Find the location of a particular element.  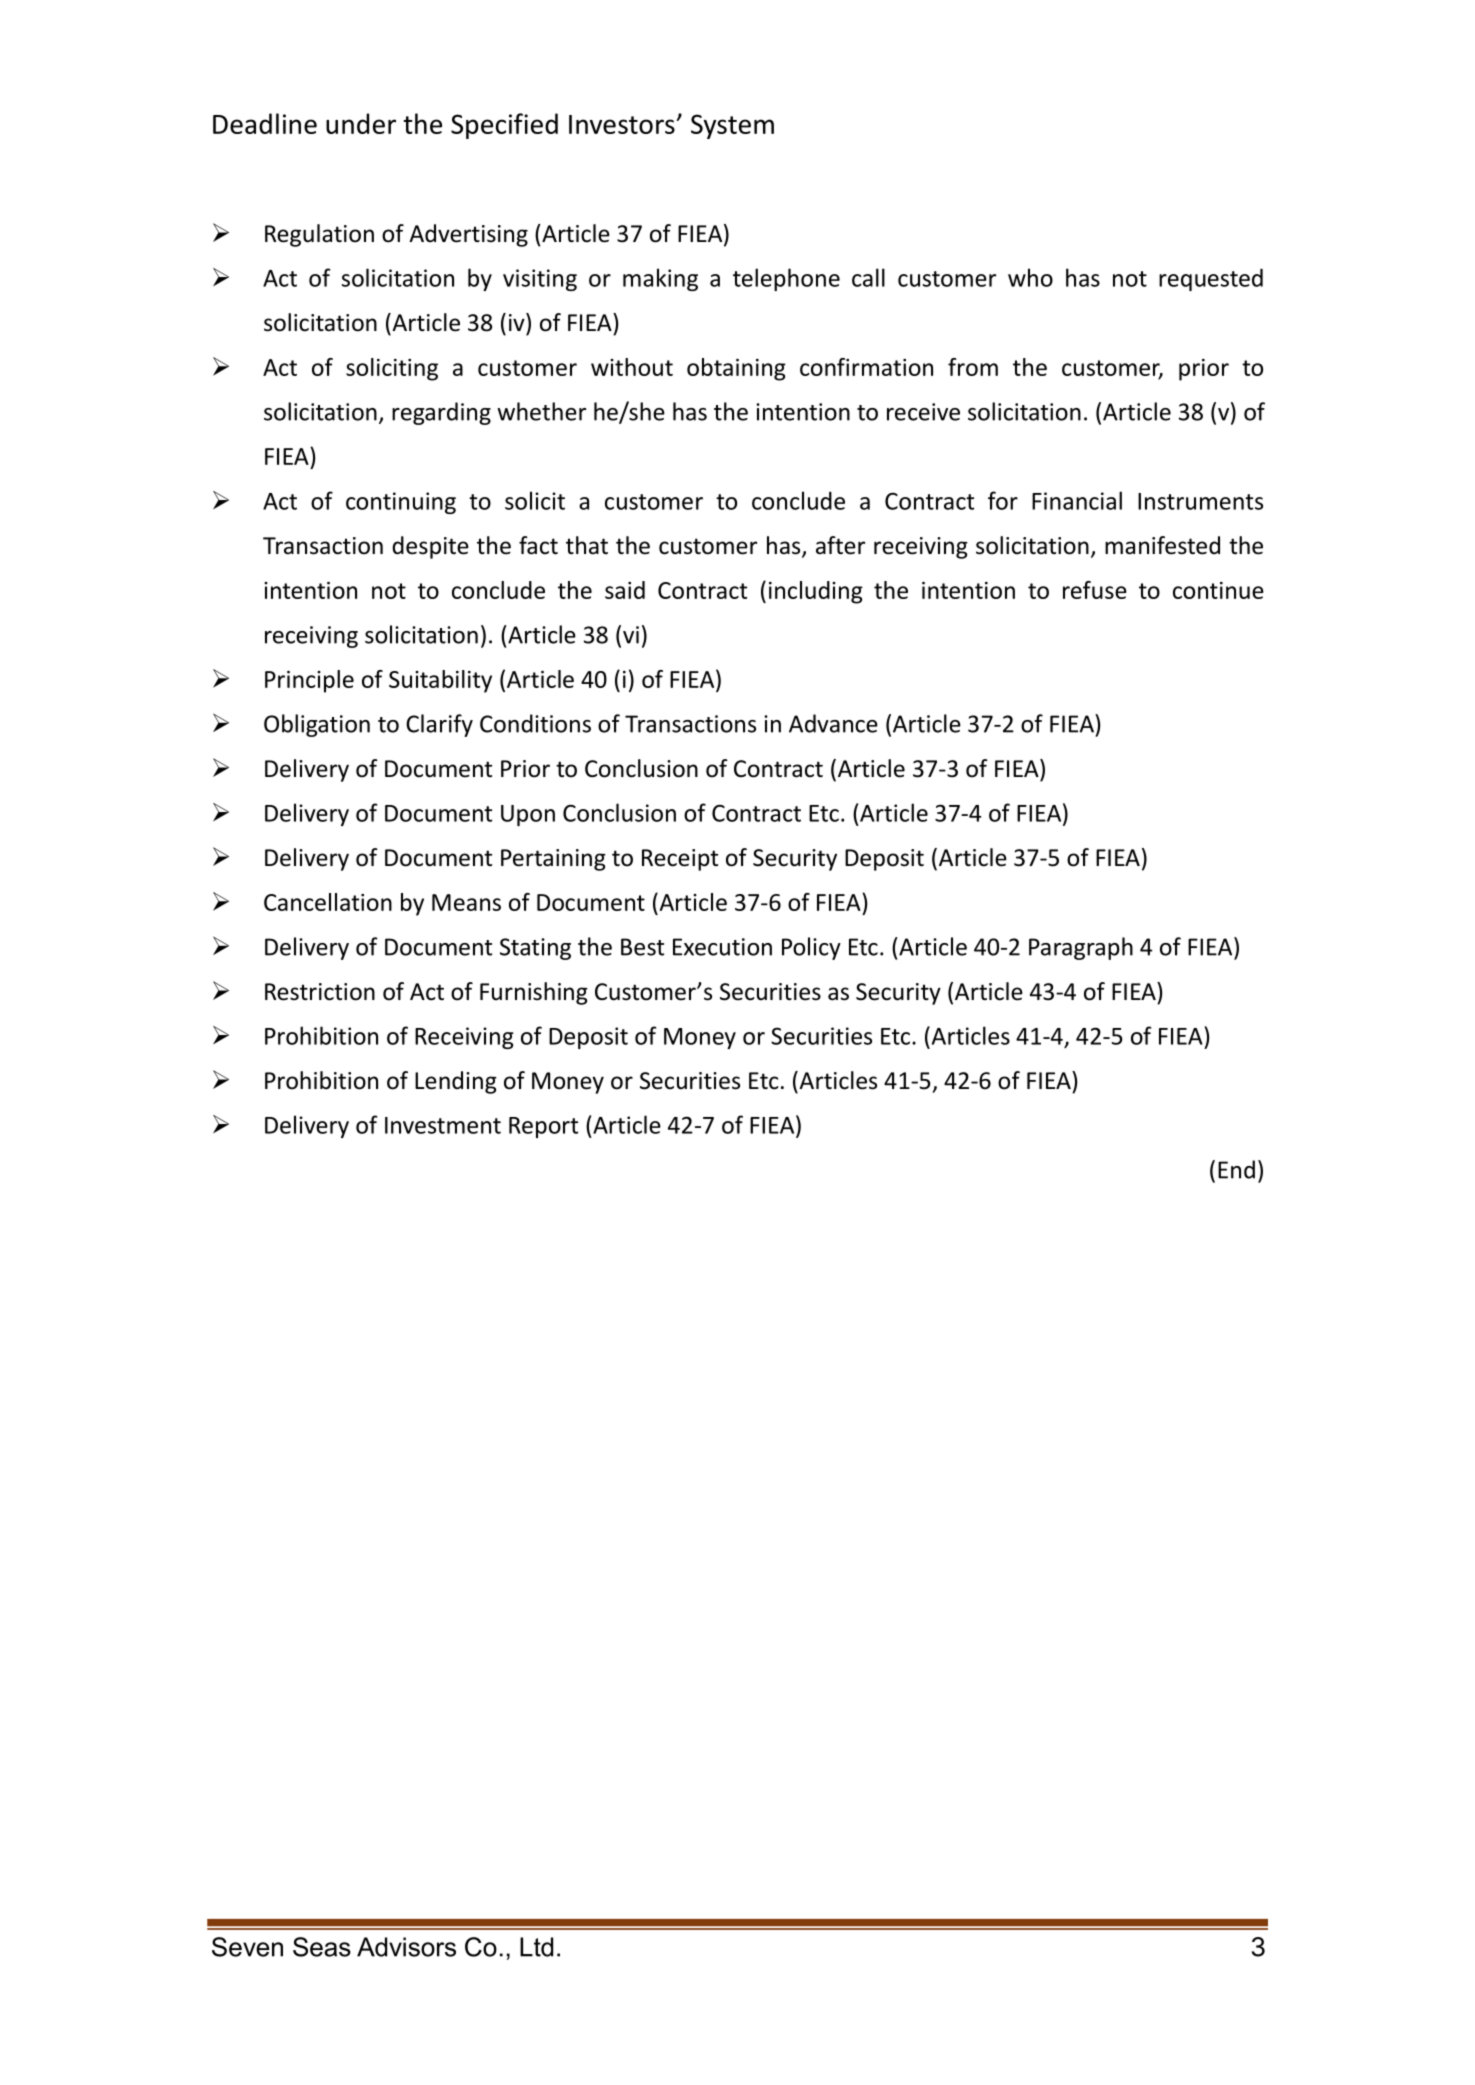

Seas is located at coordinates (322, 1947).
